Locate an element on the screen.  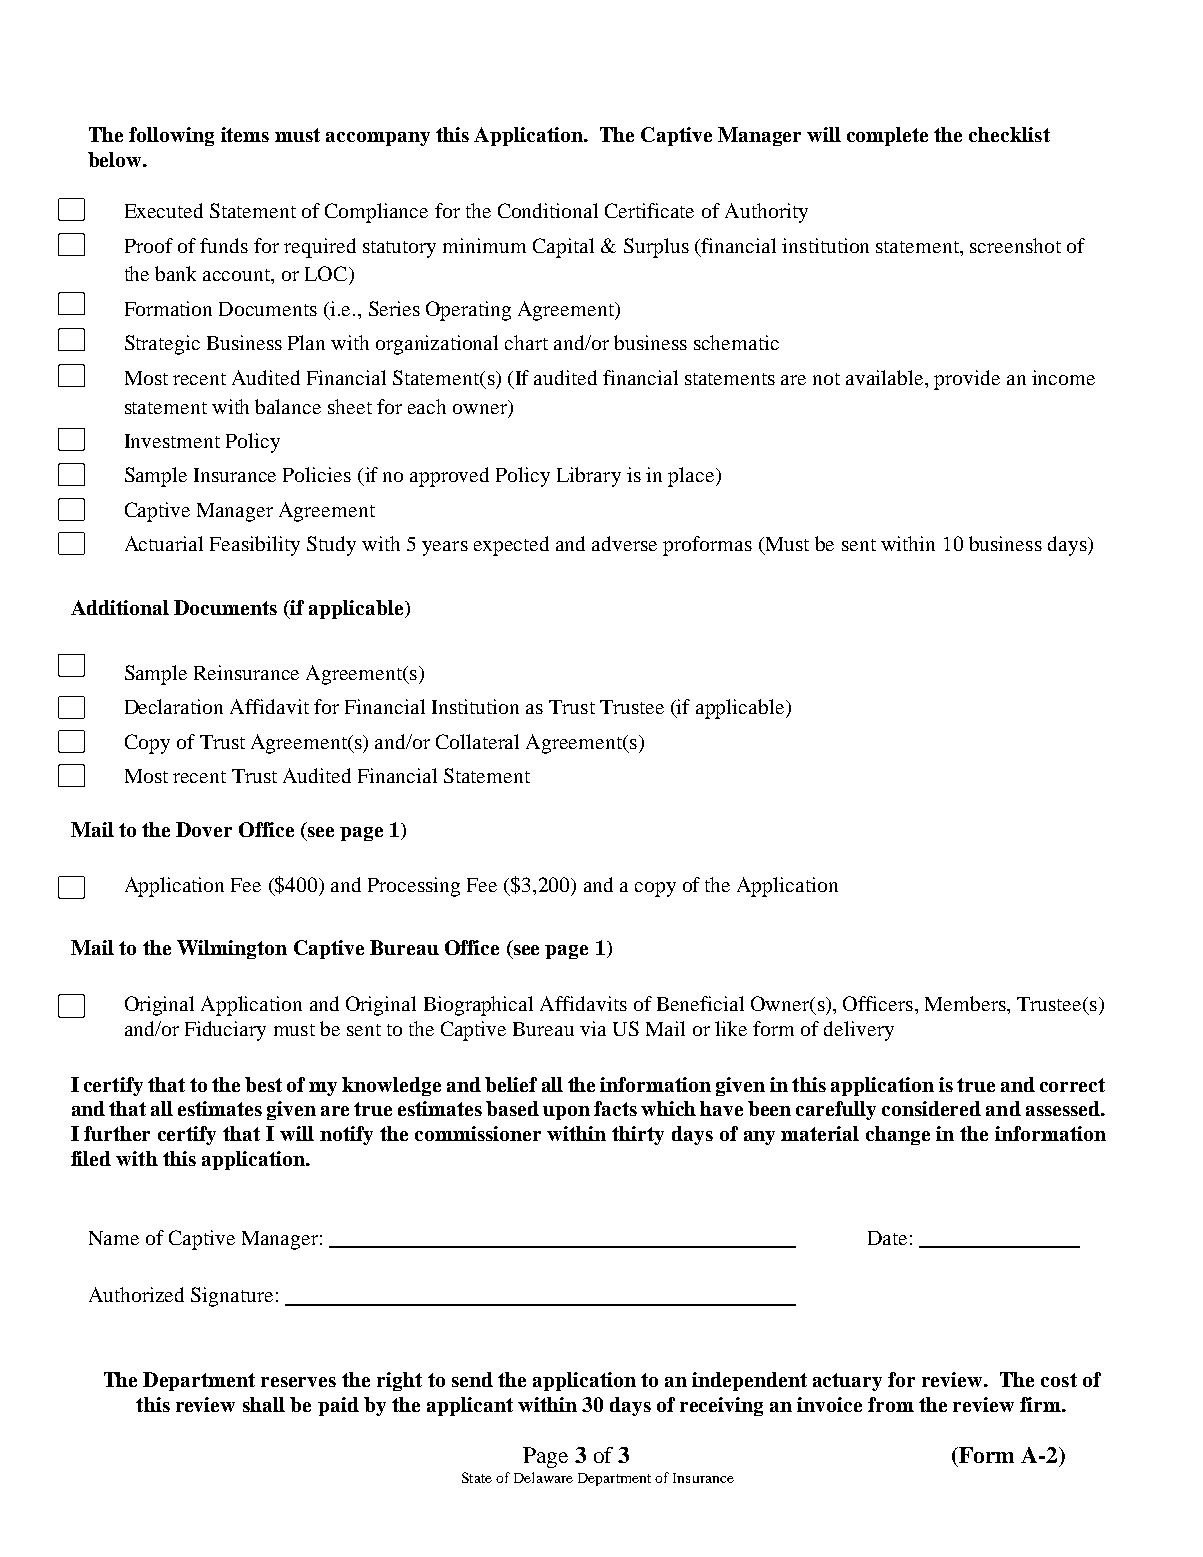
checklist is located at coordinates (1009, 134).
